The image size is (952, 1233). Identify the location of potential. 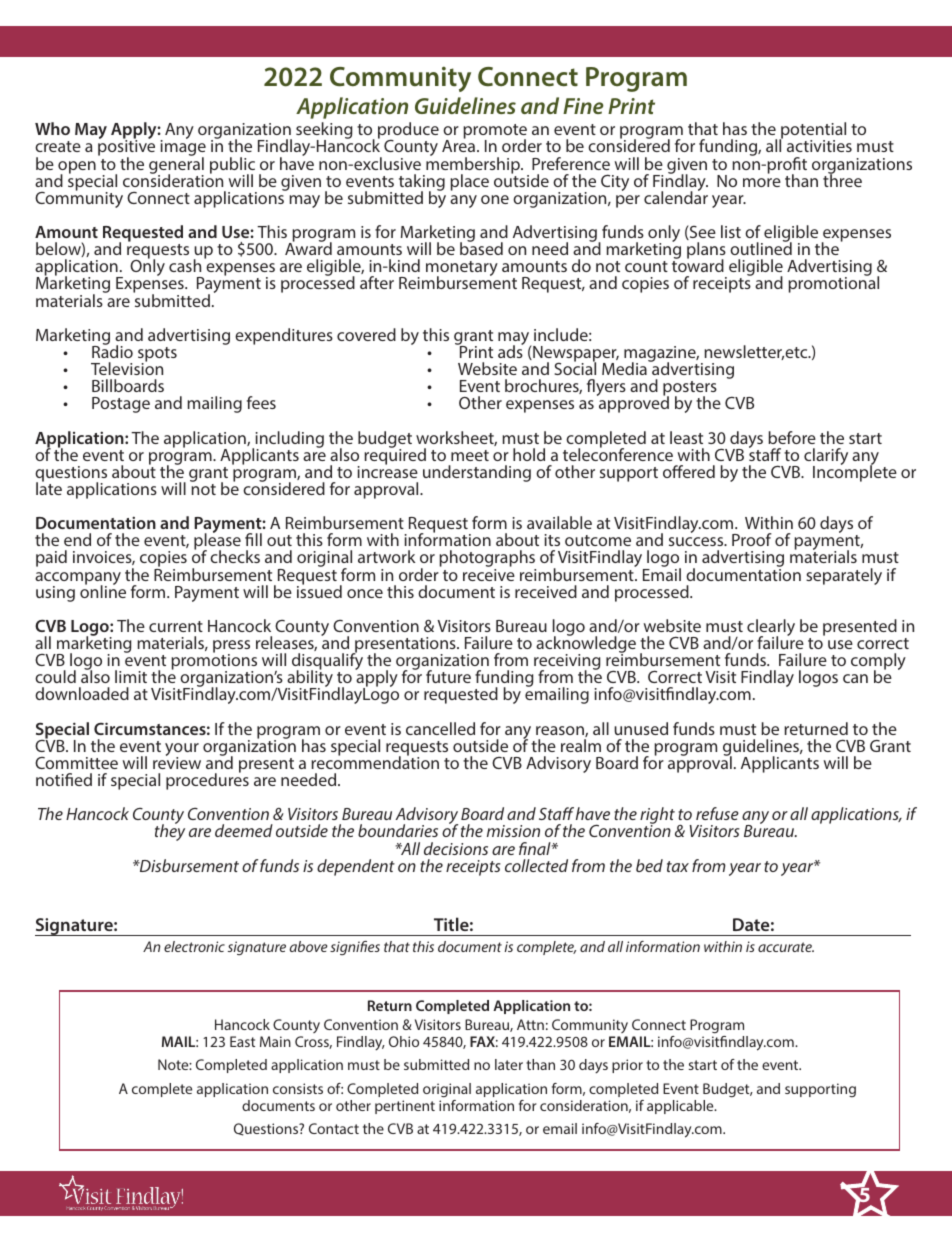
(812, 132).
